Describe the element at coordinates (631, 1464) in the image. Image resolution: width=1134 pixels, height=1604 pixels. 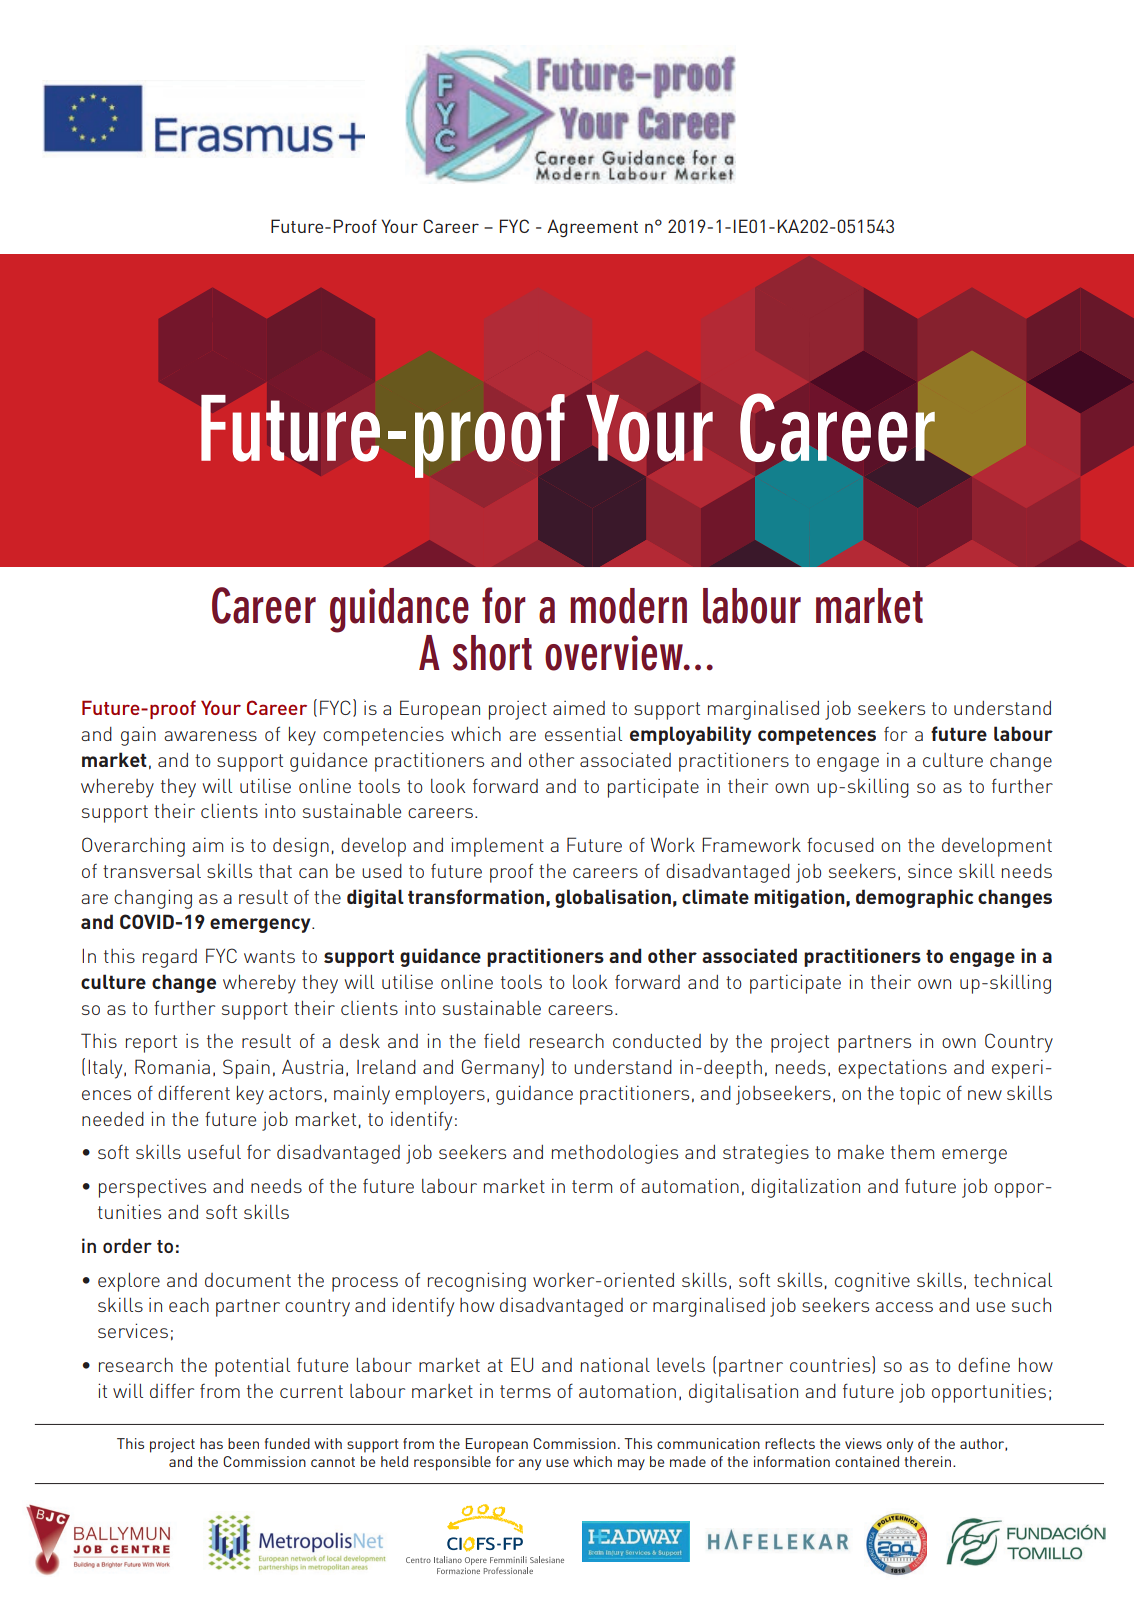
I see `may` at that location.
